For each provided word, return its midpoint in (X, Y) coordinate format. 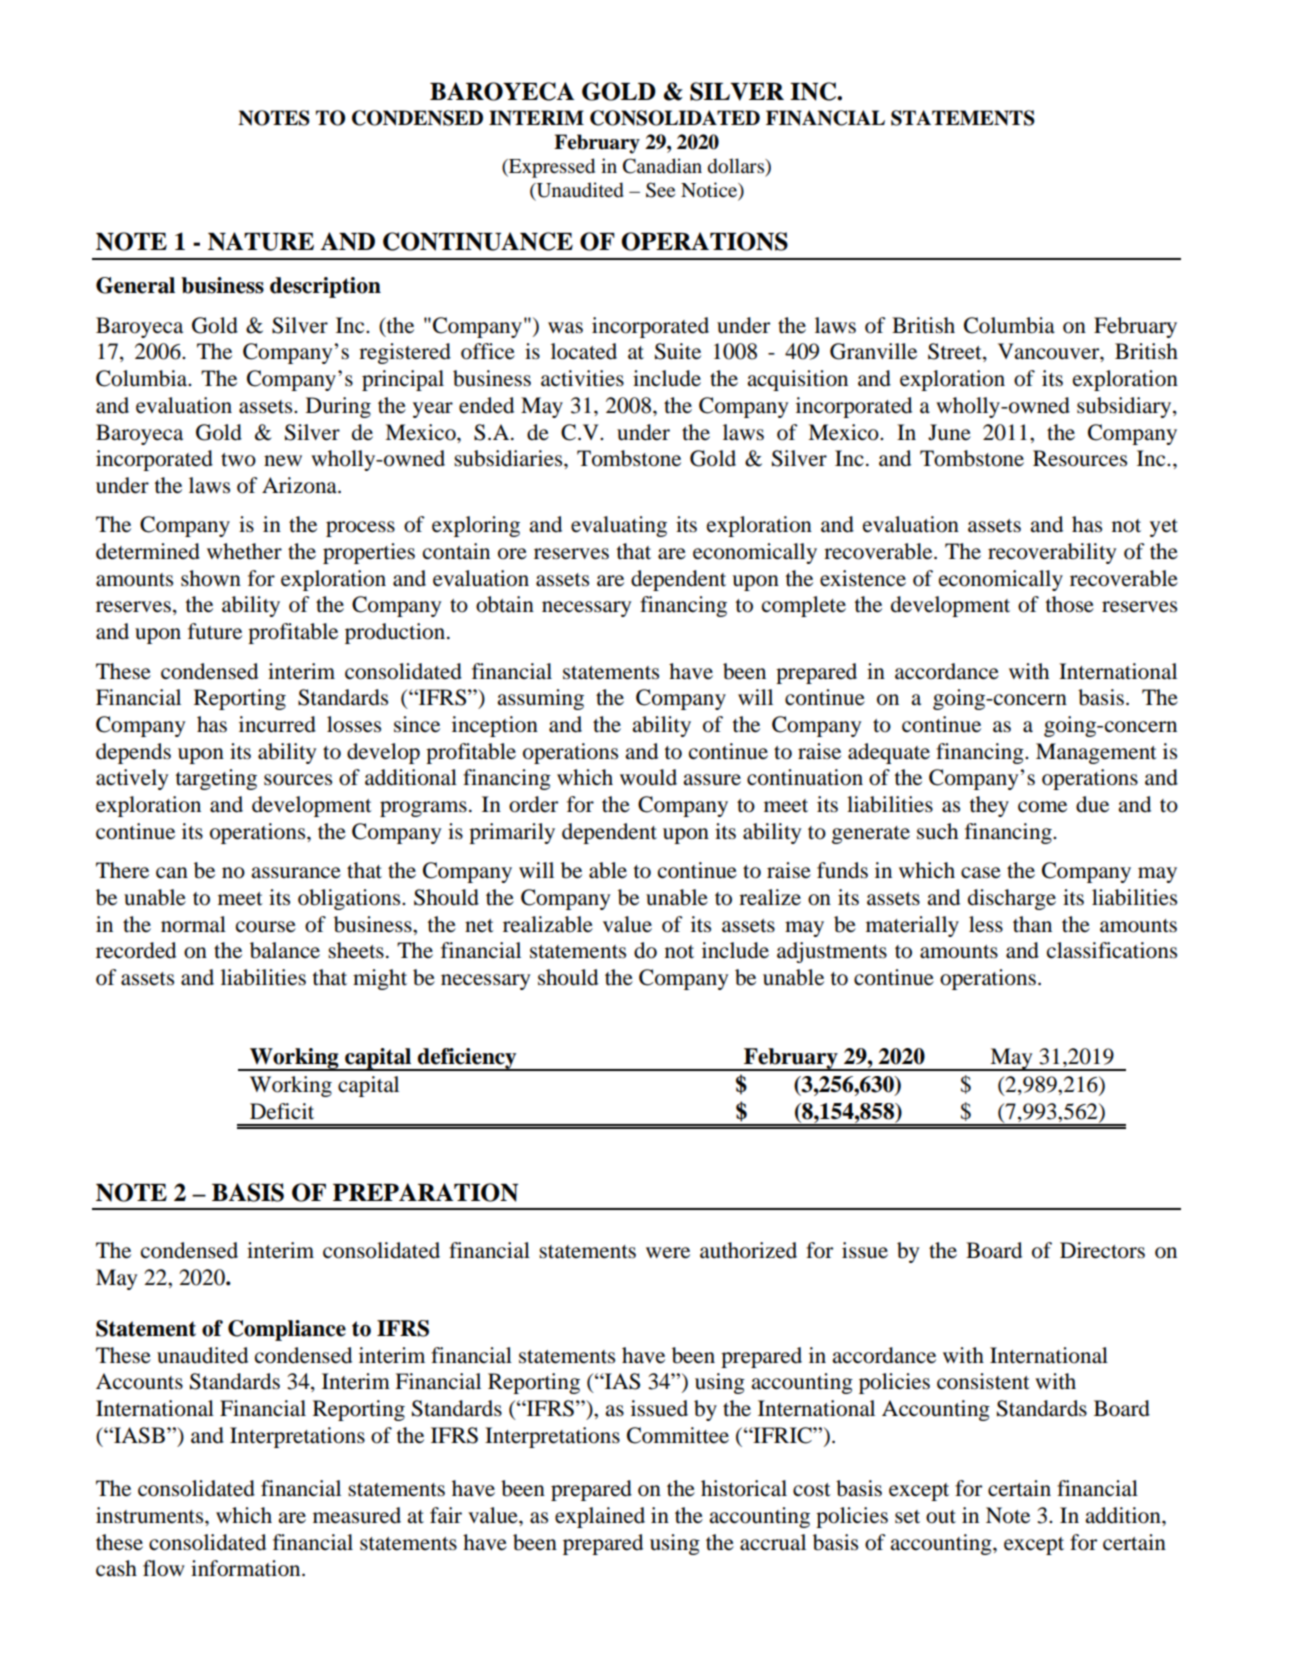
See (660, 190)
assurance (296, 873)
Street (956, 352)
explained (600, 1517)
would (648, 777)
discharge (1012, 899)
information (247, 1568)
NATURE (261, 241)
